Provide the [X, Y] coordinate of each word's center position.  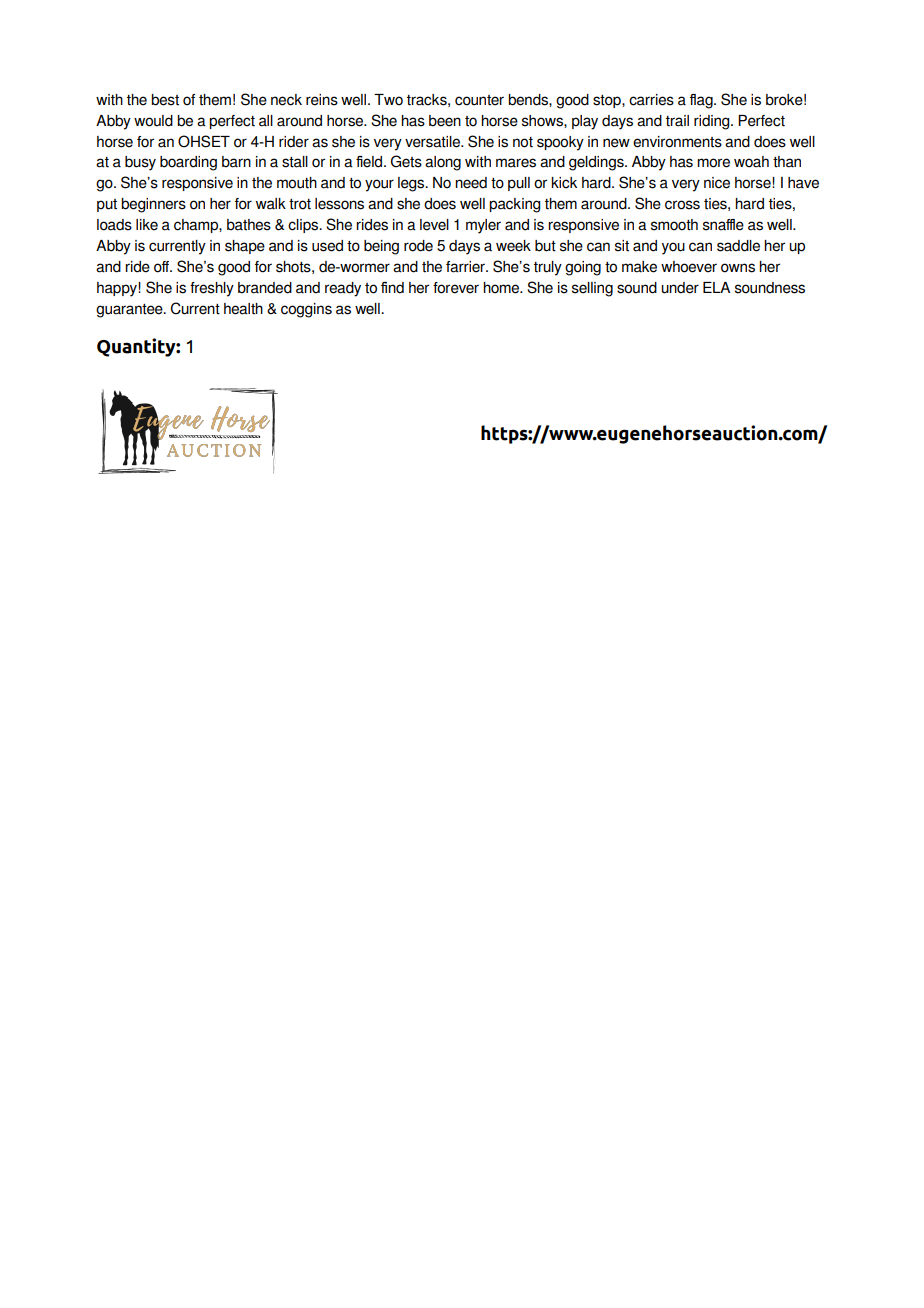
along [443, 163]
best [165, 100]
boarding [188, 163]
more [713, 163]
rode [418, 246]
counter [479, 100]
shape [245, 247]
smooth [674, 225]
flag [702, 101]
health [243, 309]
